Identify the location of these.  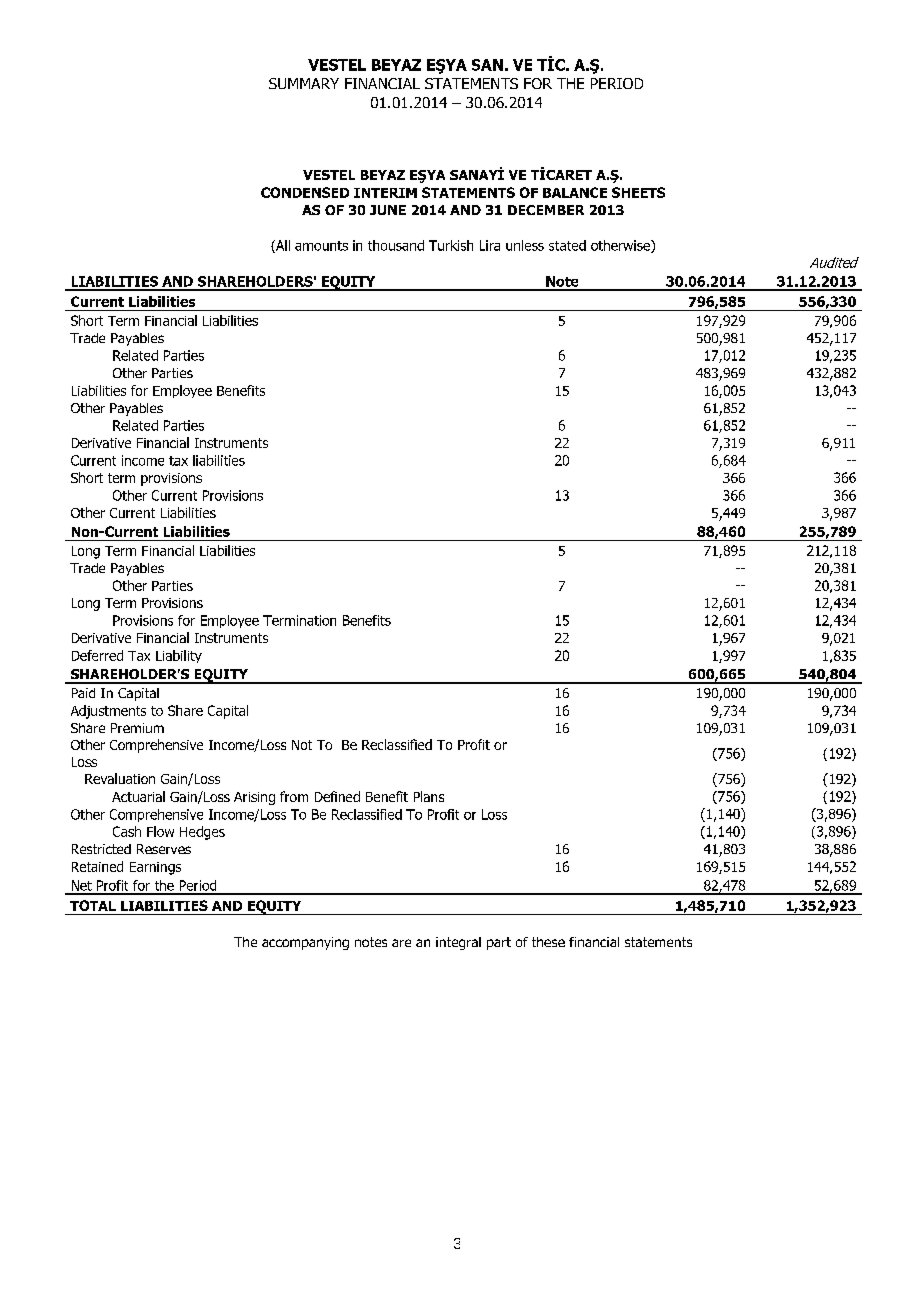
(548, 942).
